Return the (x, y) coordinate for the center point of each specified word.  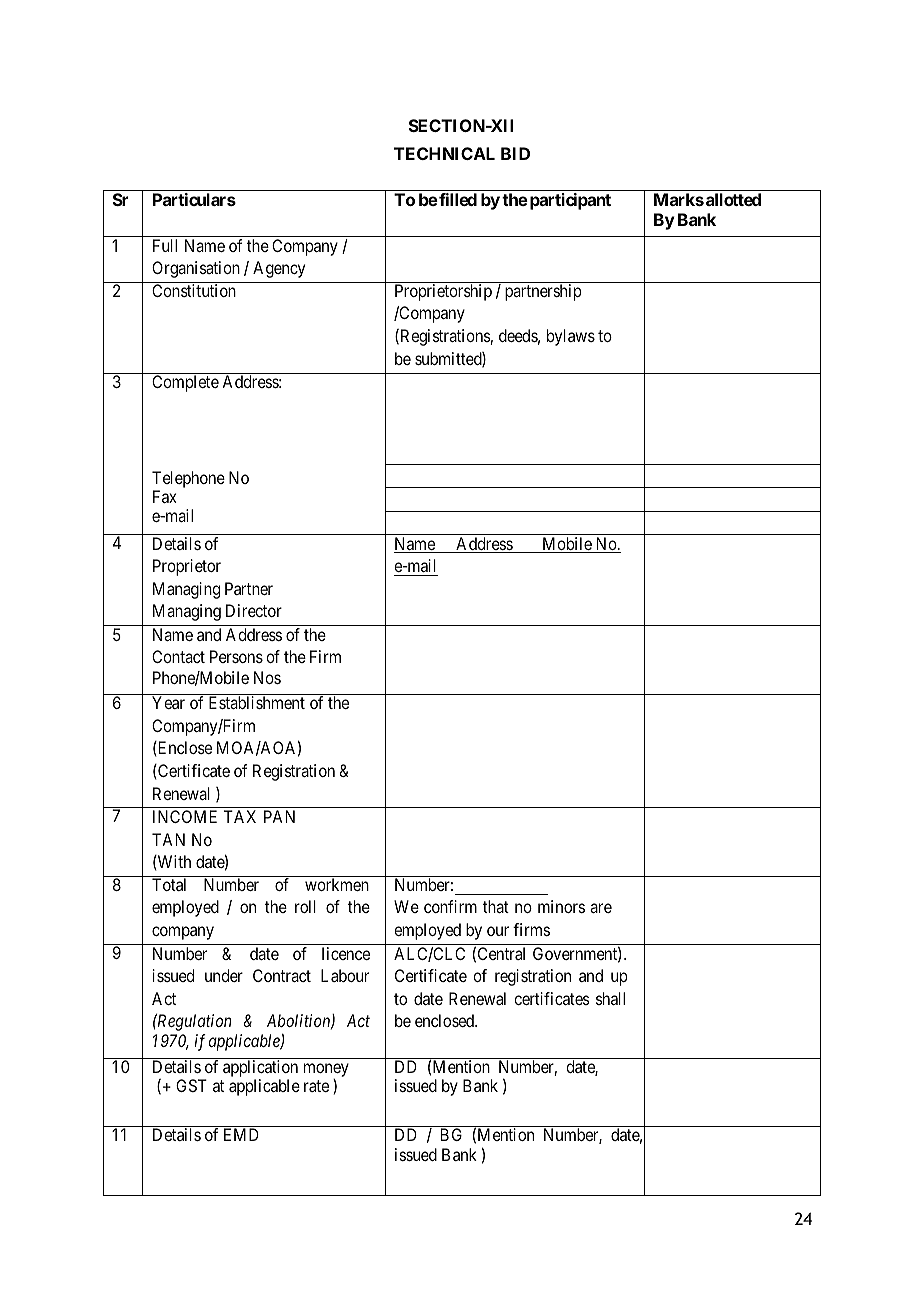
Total (169, 884)
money (326, 1071)
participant (570, 201)
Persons (236, 656)
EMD (241, 1134)
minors (561, 906)
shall (610, 998)
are (601, 908)
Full (165, 245)
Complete (185, 383)
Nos (267, 677)
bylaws (571, 337)
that (496, 906)
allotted (733, 199)
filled (457, 199)
